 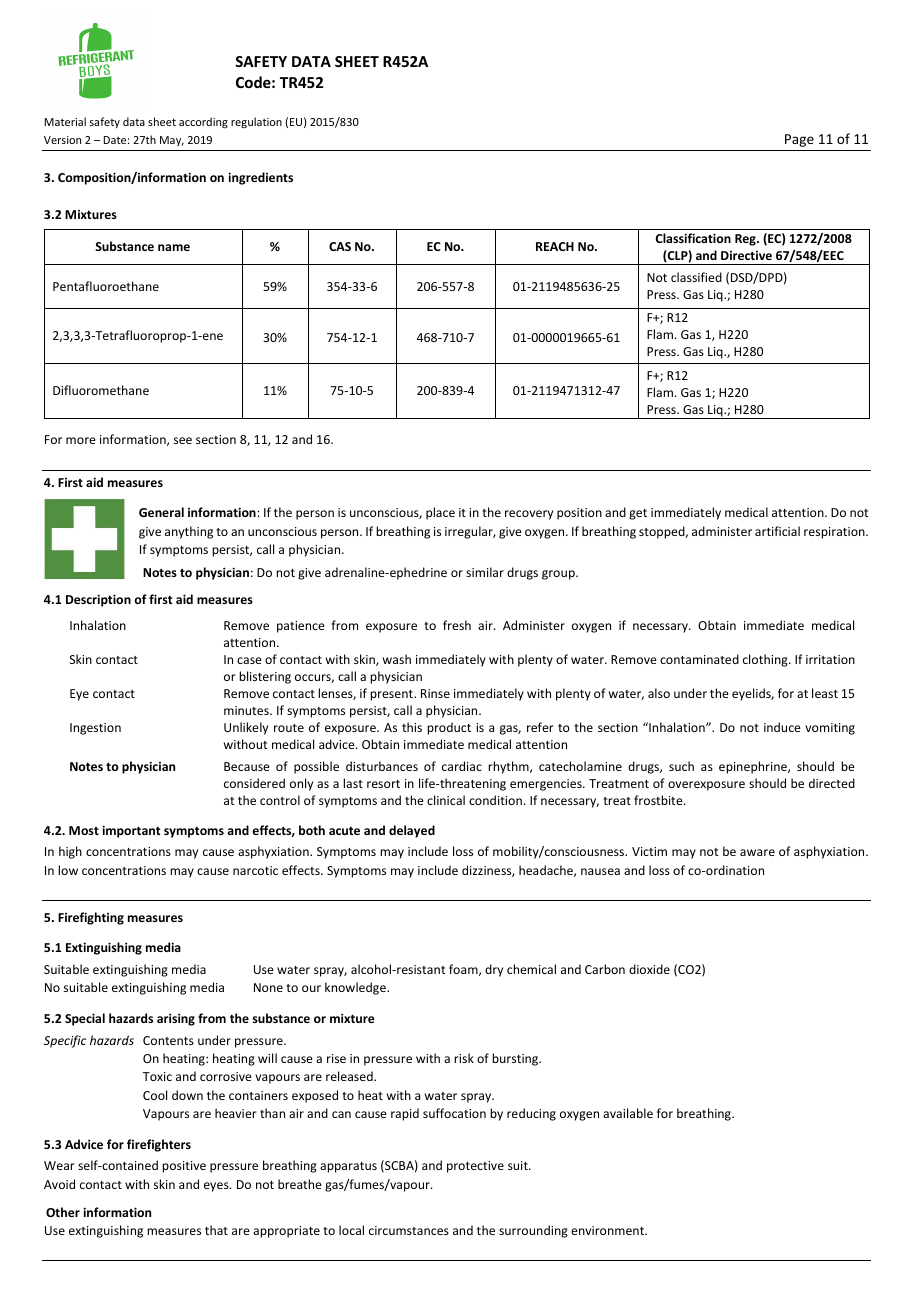 What do you see at coordinates (777, 531) in the image?
I see `artificial` at bounding box center [777, 531].
